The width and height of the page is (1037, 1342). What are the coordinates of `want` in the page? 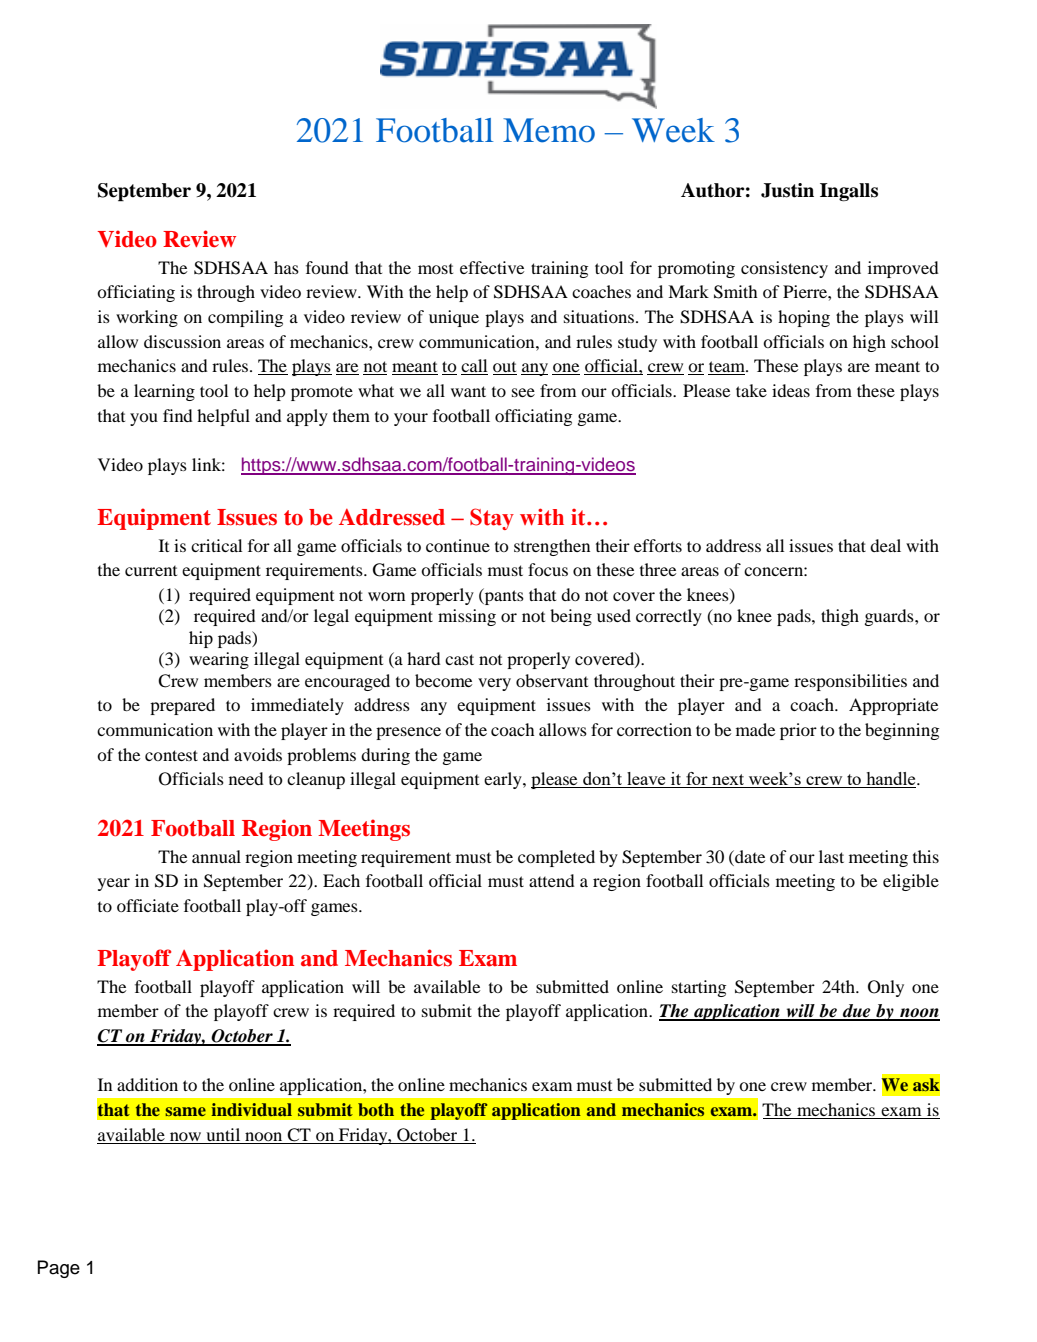 It's located at (468, 391).
